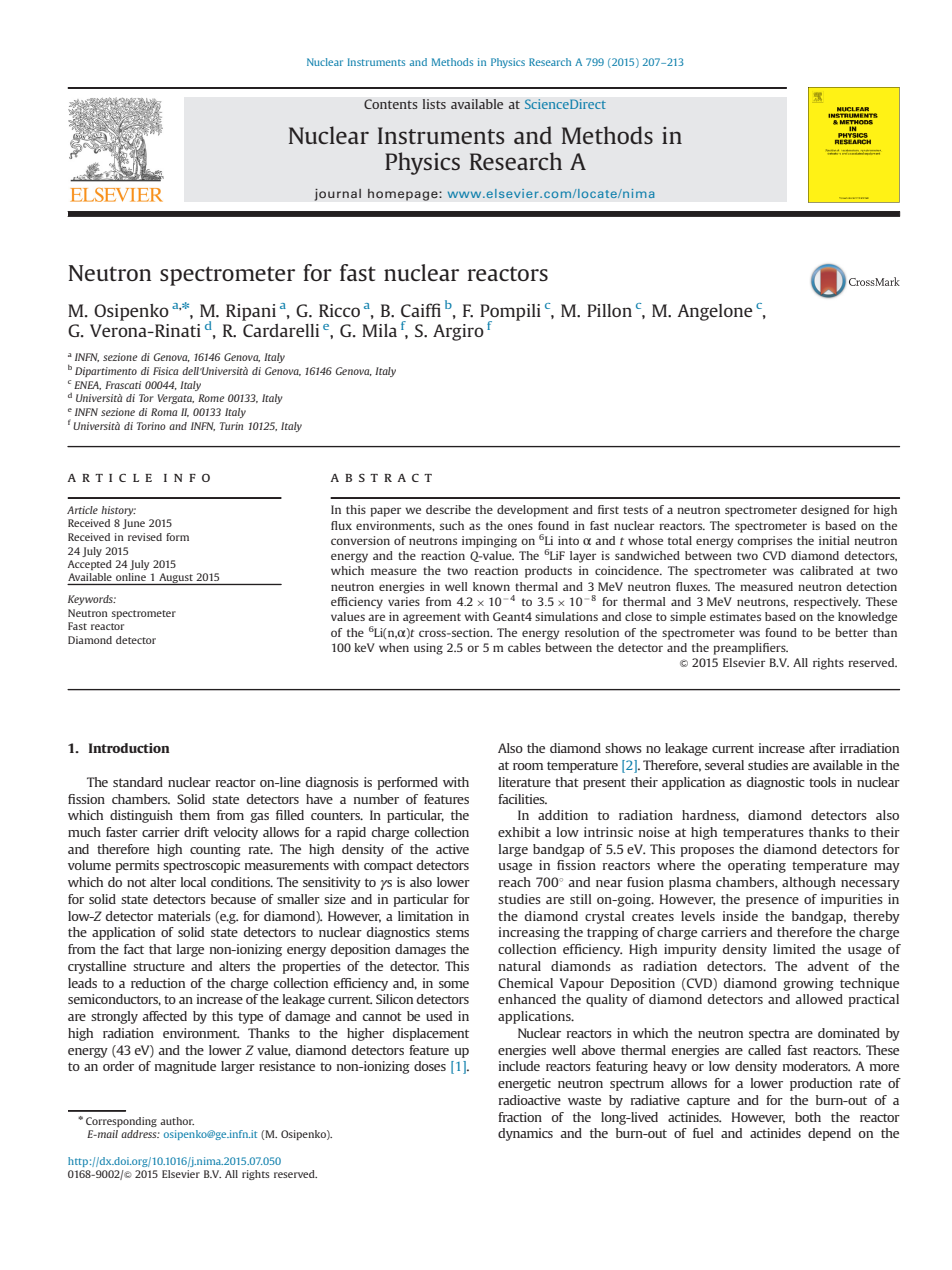 Image resolution: width=952 pixels, height=1270 pixels. Describe the element at coordinates (764, 542) in the document. I see `comprises` at that location.
